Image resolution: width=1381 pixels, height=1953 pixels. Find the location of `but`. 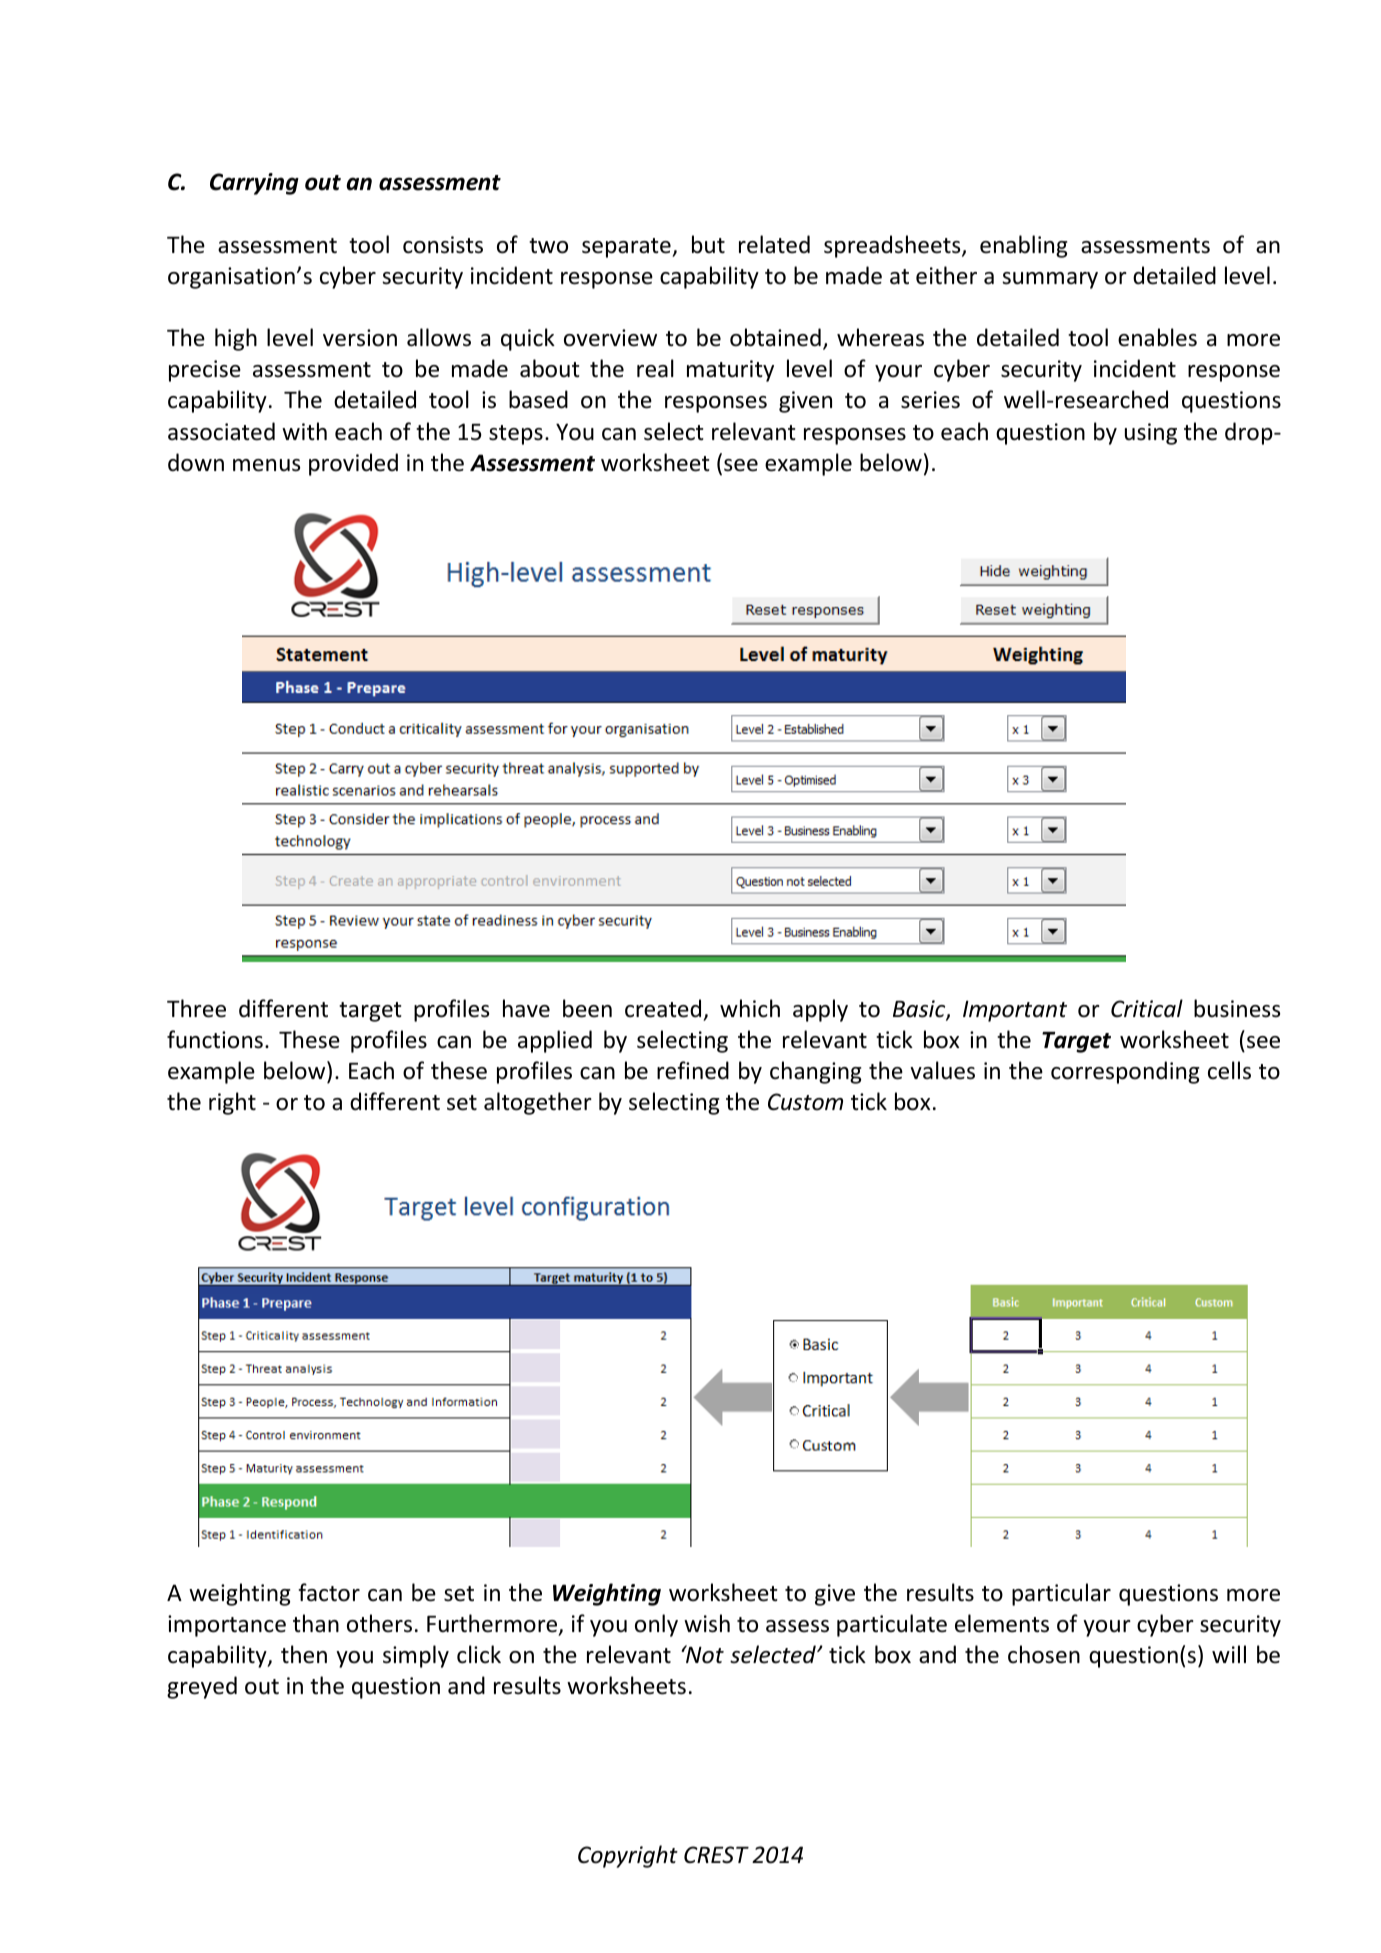

but is located at coordinates (708, 244).
